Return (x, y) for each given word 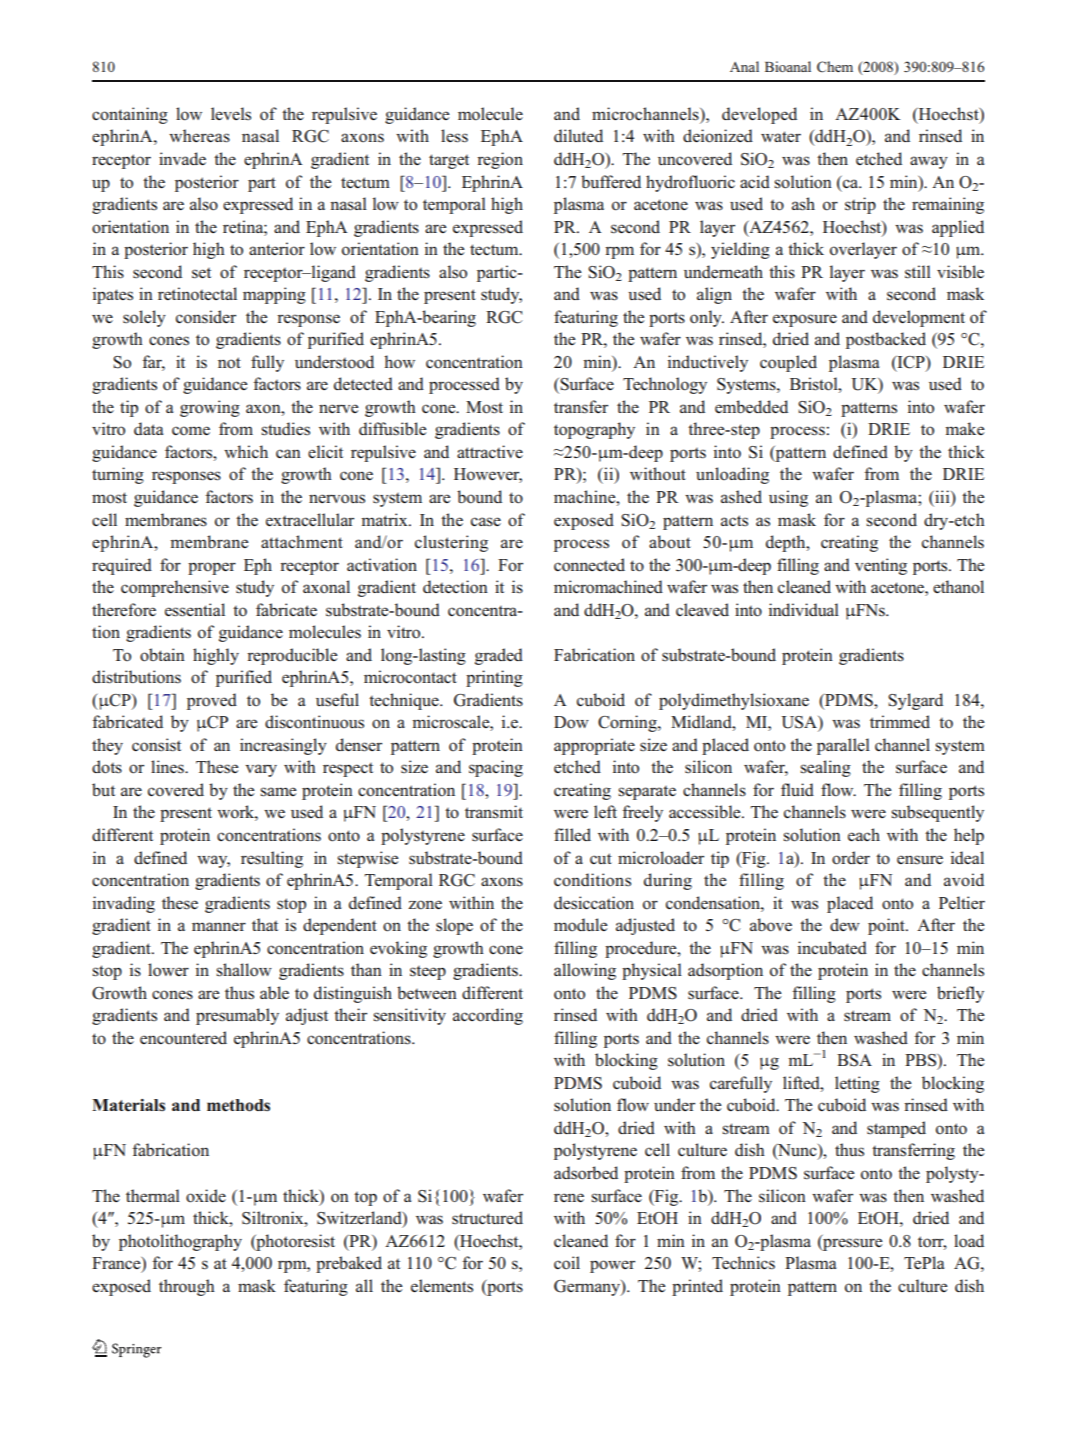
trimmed (900, 721)
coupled (788, 363)
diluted (578, 135)
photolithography (180, 1242)
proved (212, 701)
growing (210, 408)
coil (567, 1262)
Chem (835, 67)
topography (594, 430)
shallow (244, 970)
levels (231, 114)
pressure (852, 1243)
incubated (832, 947)
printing (494, 678)
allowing (585, 971)
